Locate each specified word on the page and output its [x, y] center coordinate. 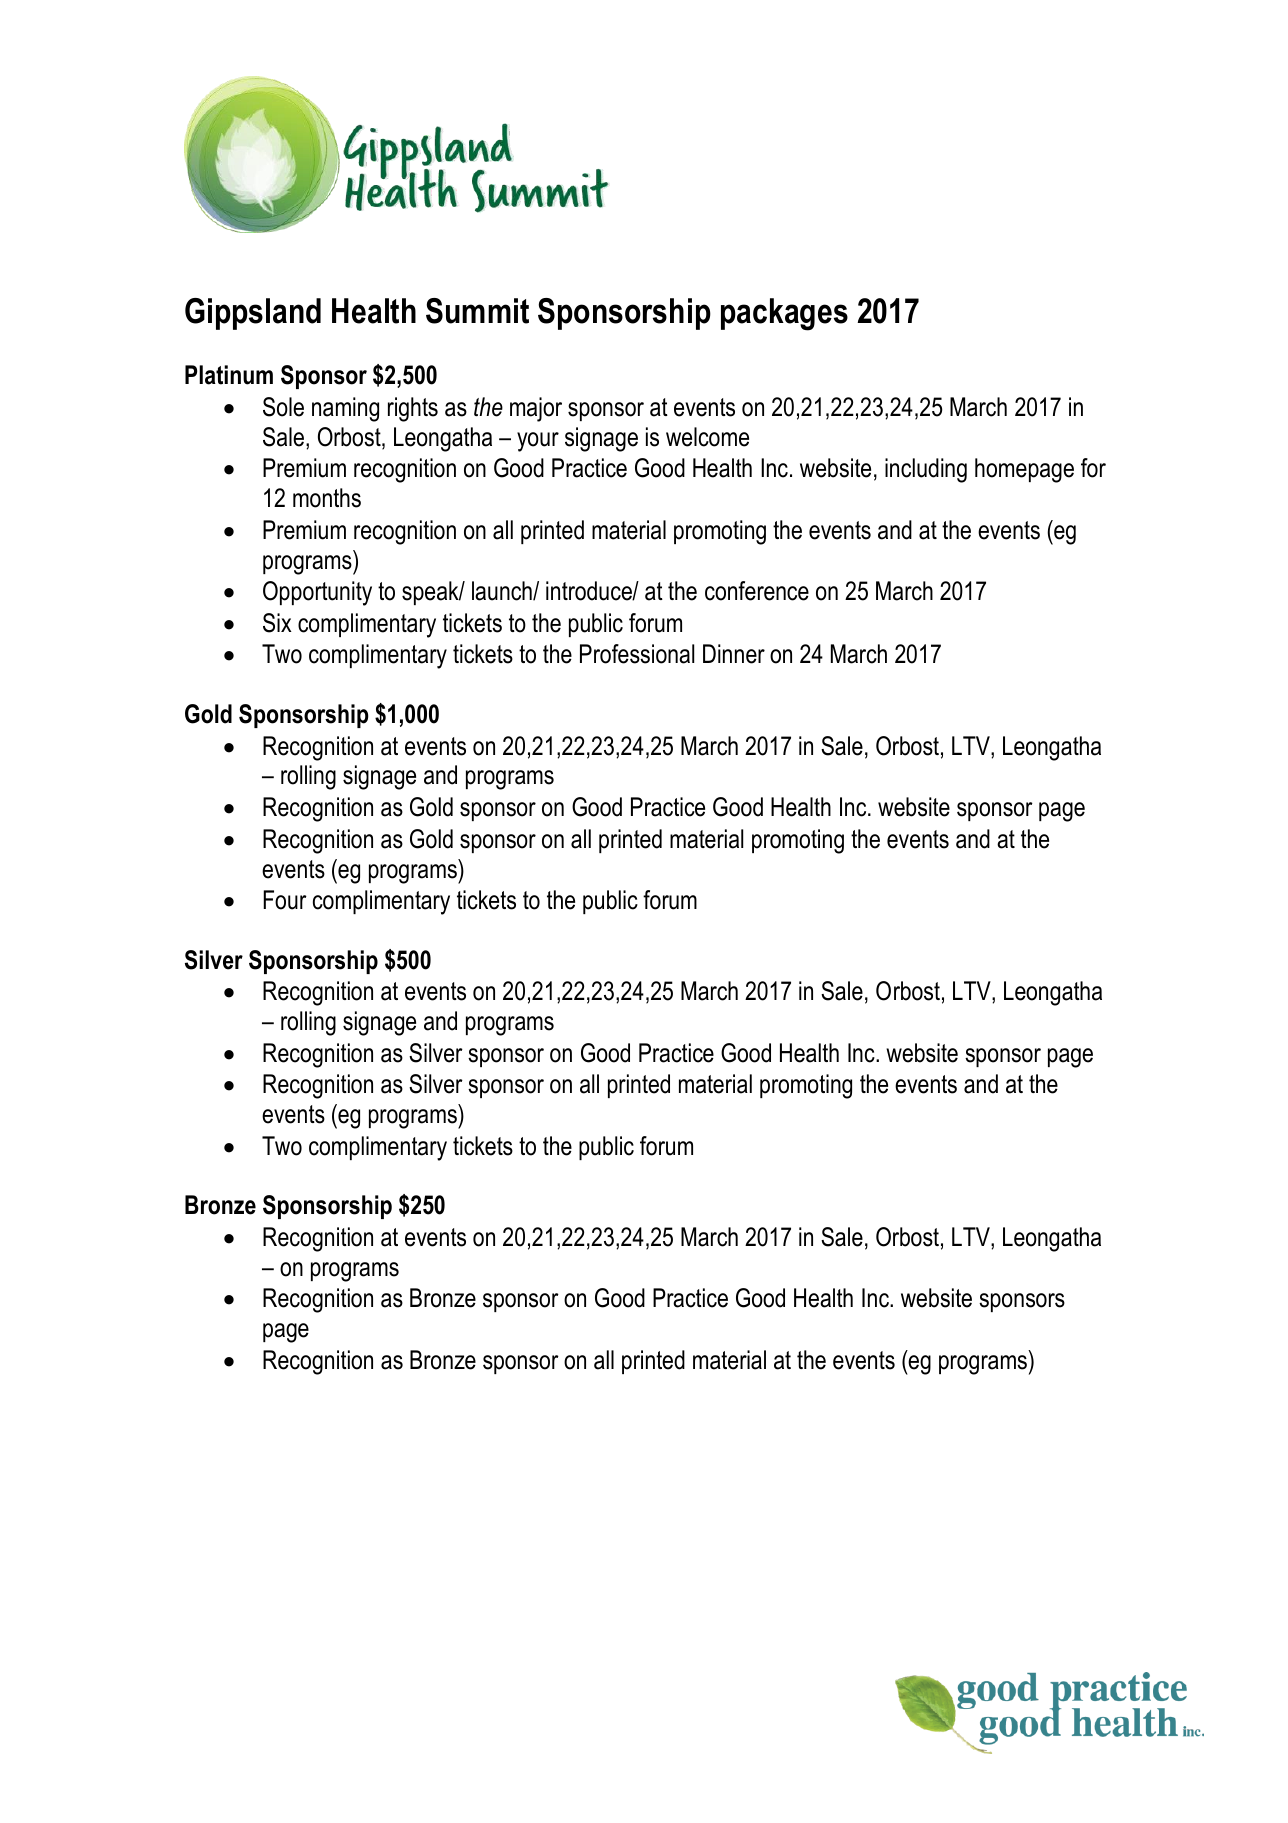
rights [413, 409]
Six [277, 623]
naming [345, 409]
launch [503, 591]
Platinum [229, 375]
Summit [477, 311]
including [926, 470]
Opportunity [317, 593]
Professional [637, 654]
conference [757, 591]
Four [285, 900]
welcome [707, 437]
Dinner [734, 654]
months [327, 498]
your [538, 442]
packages [784, 314]
